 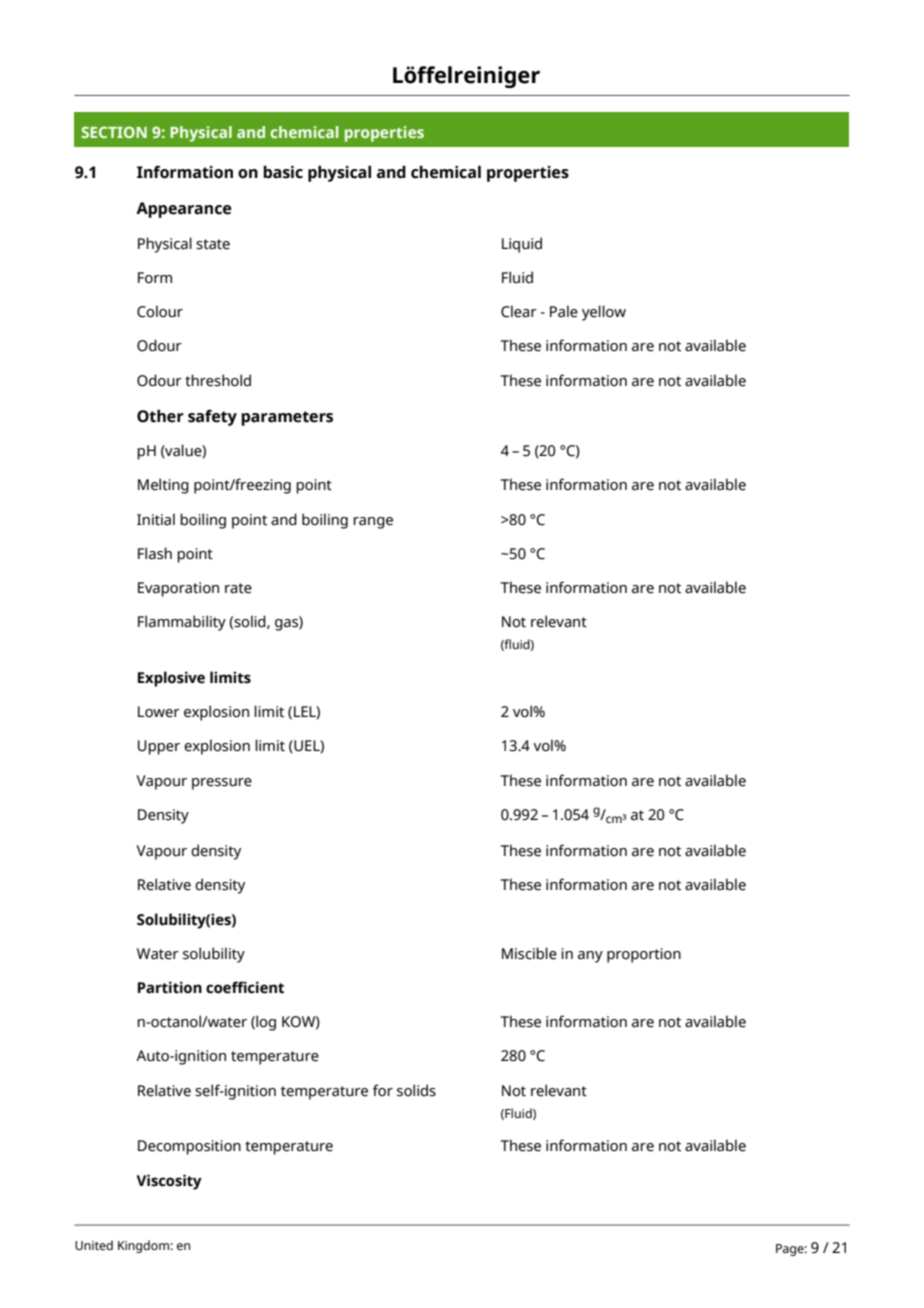 I want to click on Appearance, so click(x=183, y=210).
